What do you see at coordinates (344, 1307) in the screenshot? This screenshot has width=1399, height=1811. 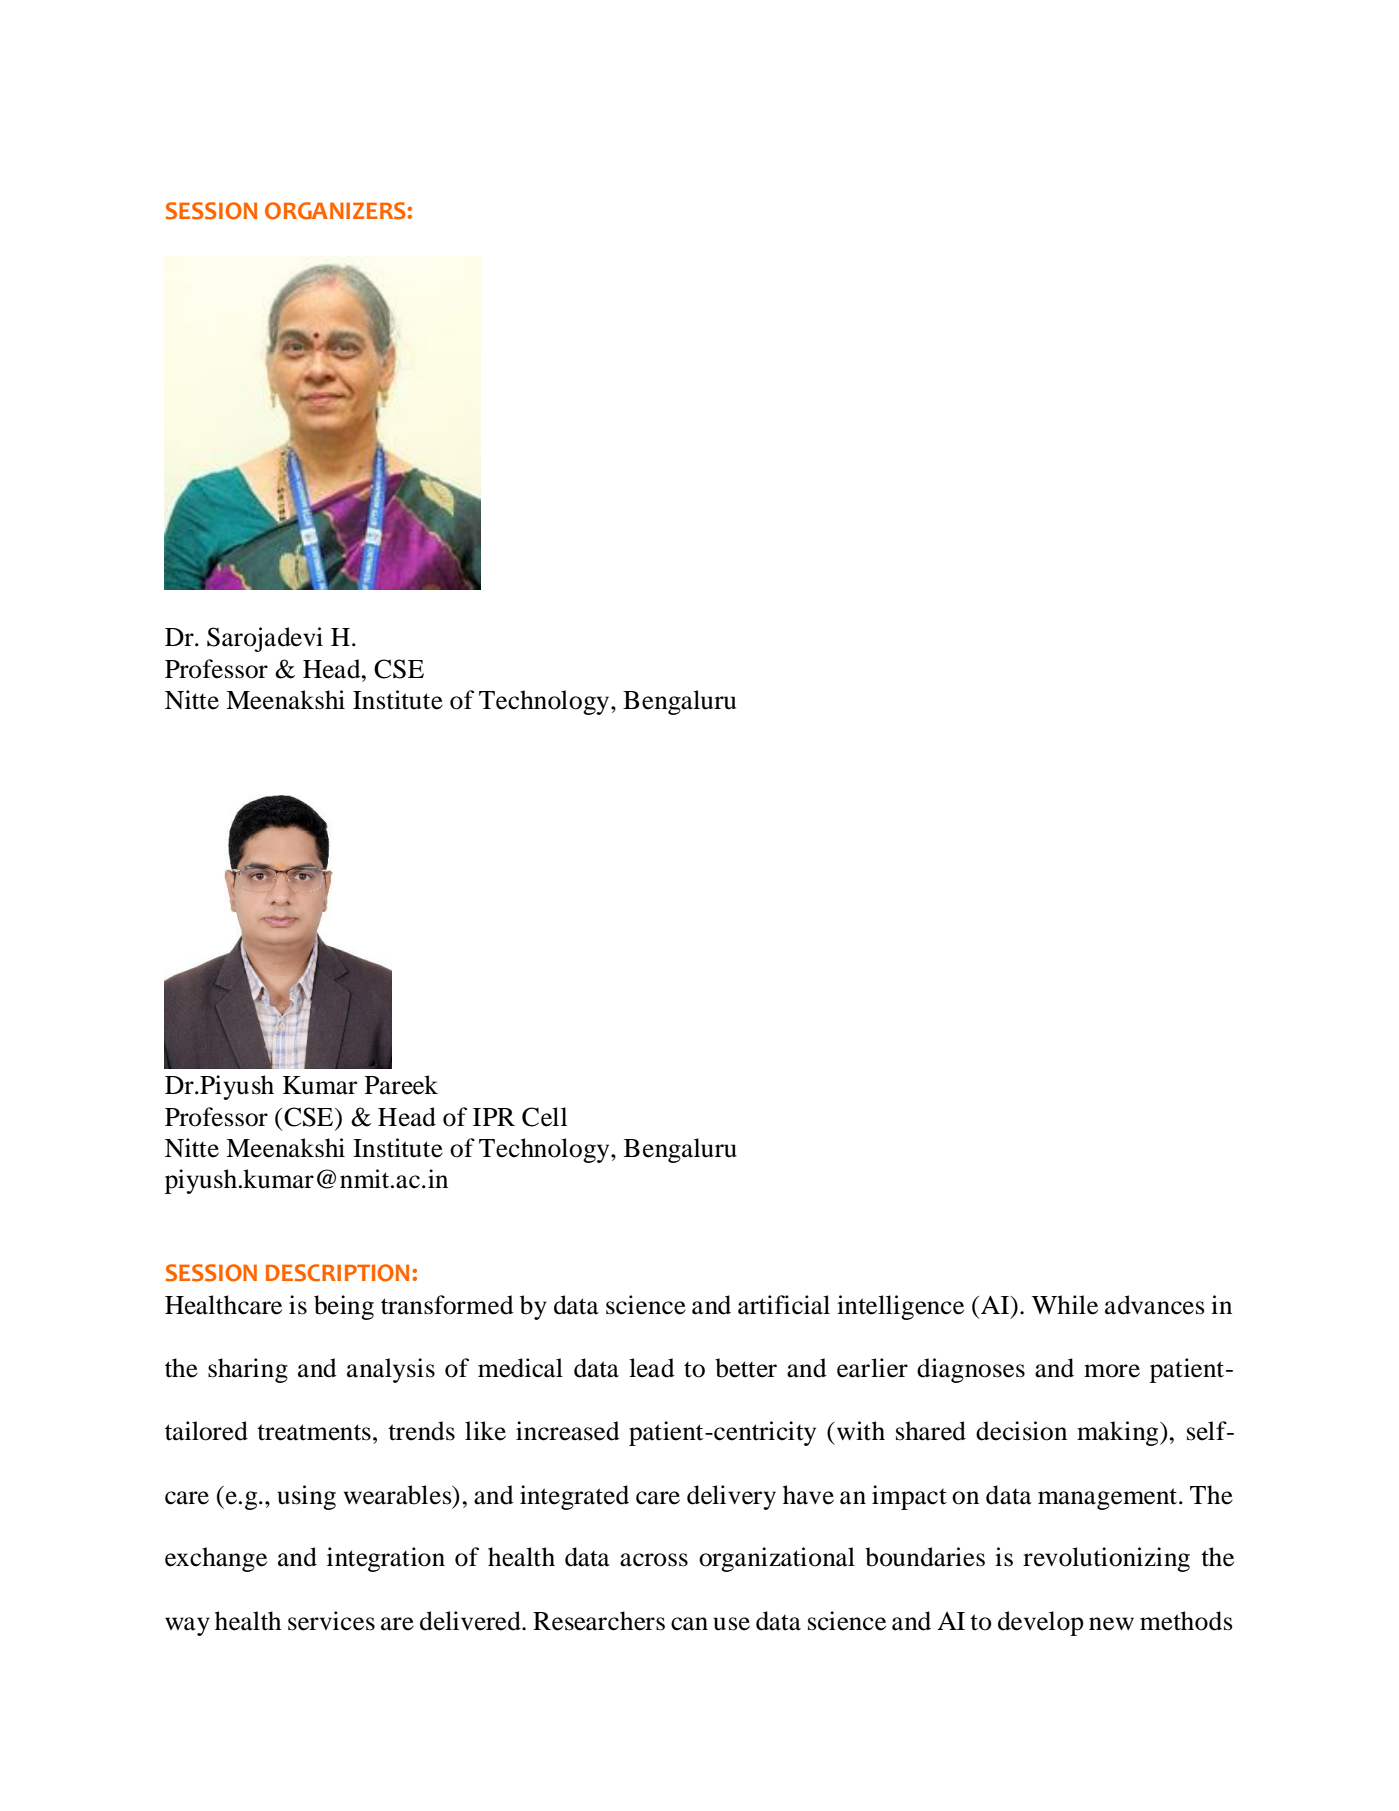 I see `being` at bounding box center [344, 1307].
